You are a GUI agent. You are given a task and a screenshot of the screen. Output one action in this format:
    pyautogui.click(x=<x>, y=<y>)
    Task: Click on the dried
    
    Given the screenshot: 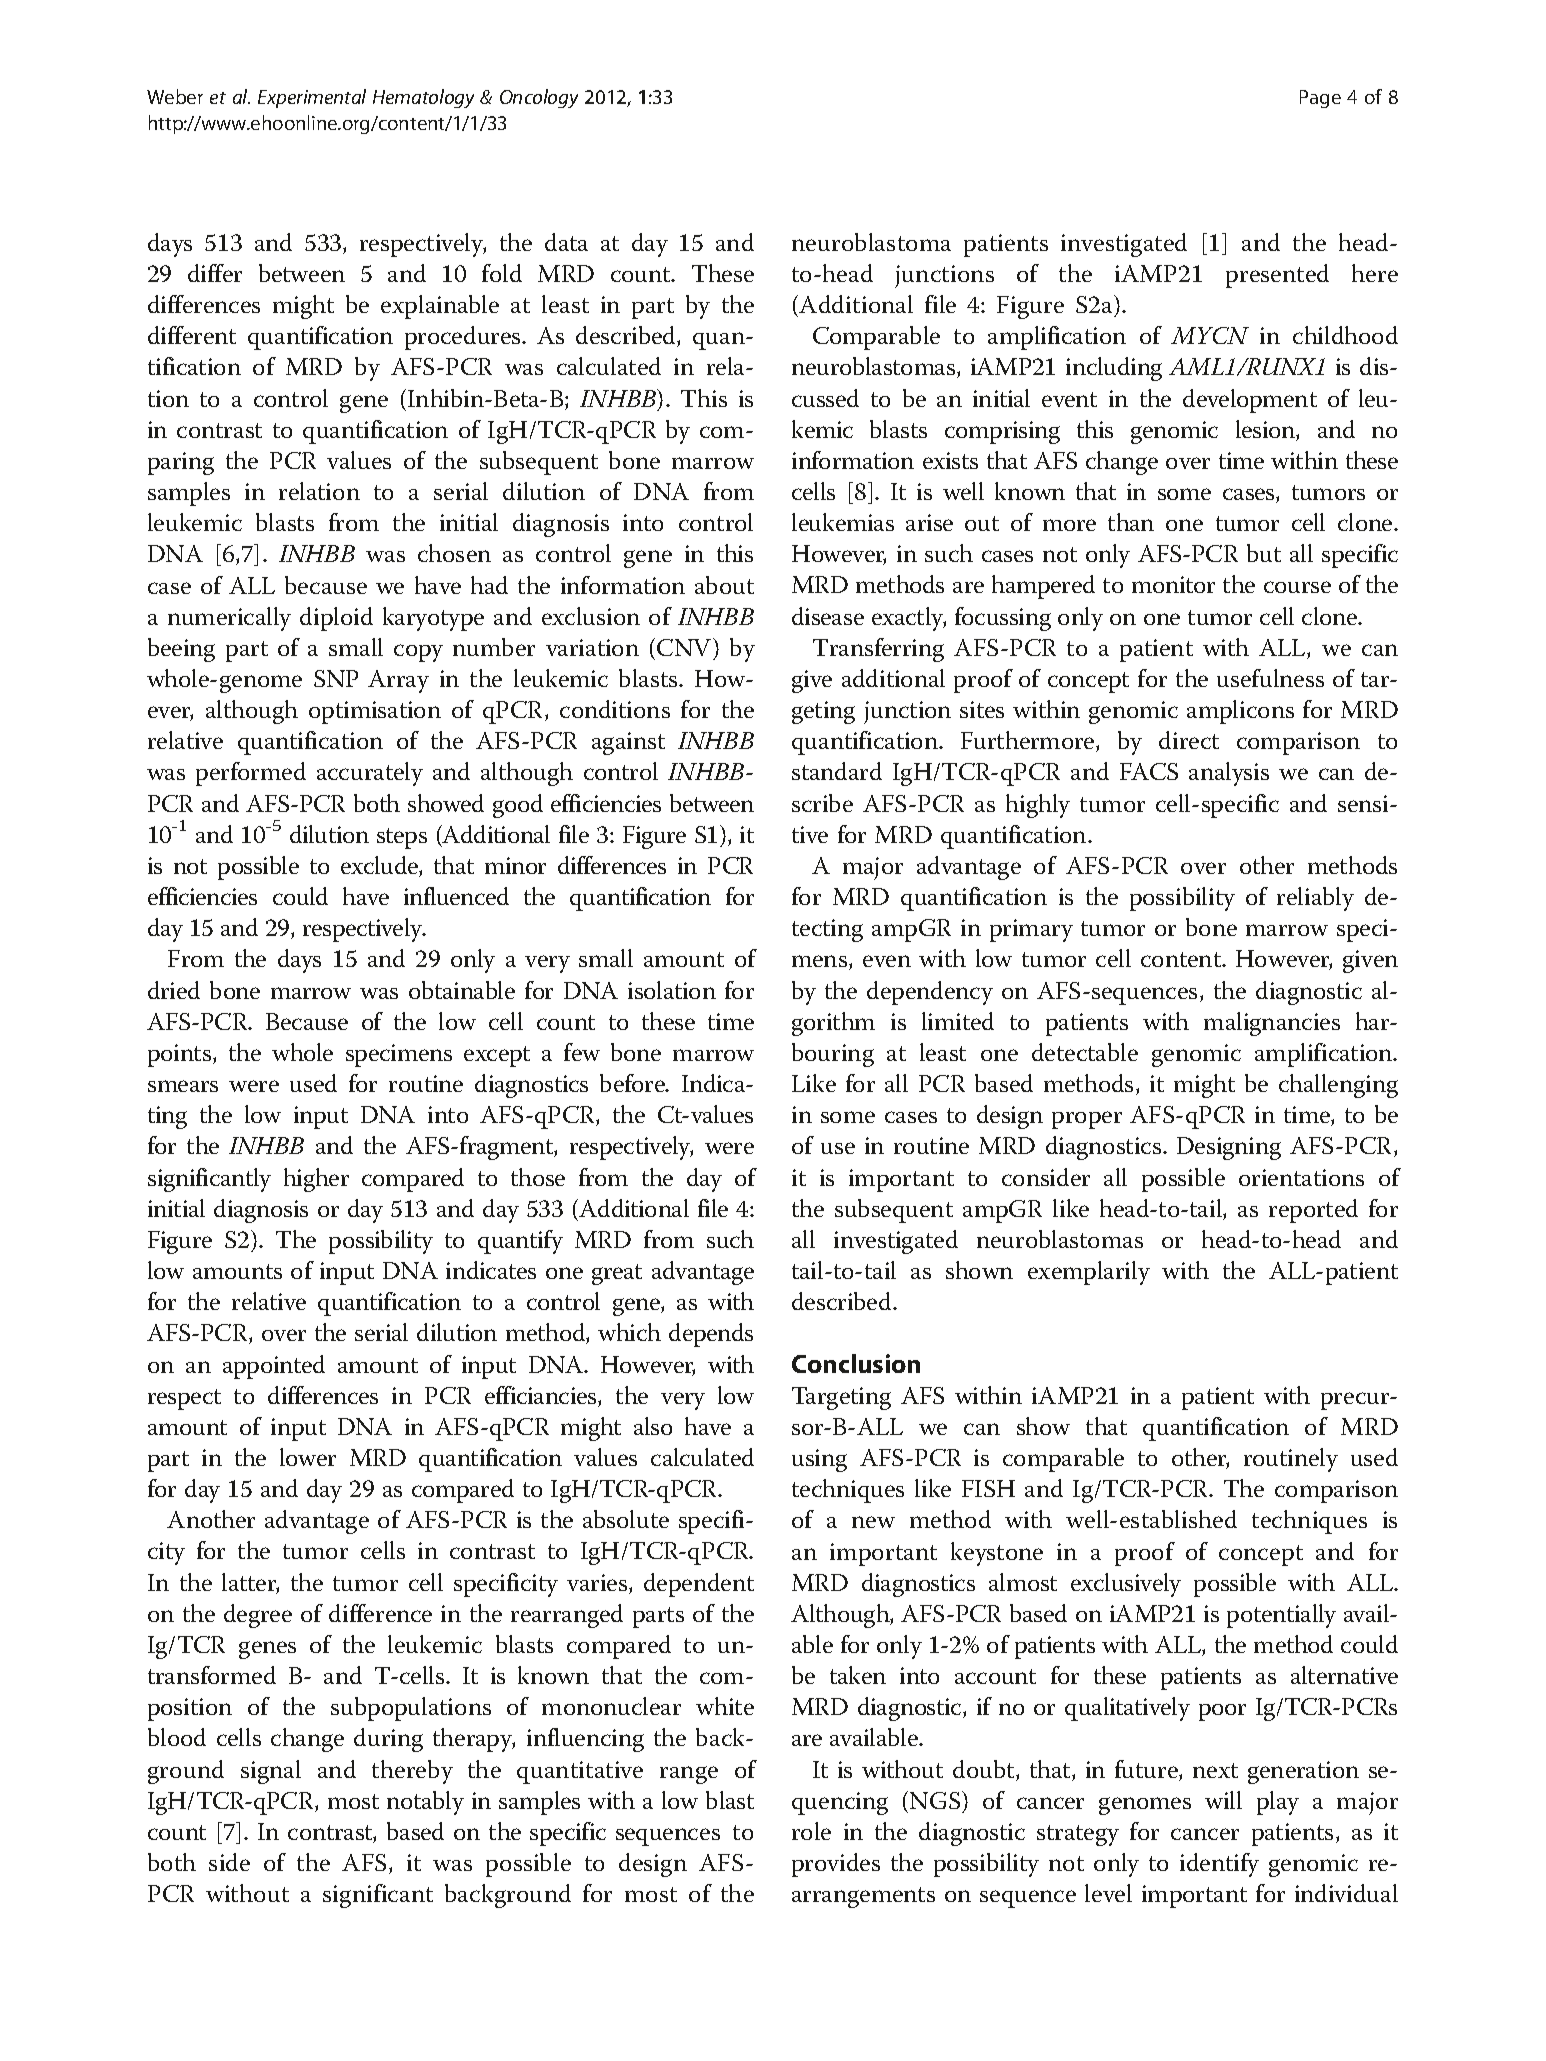 What is the action you would take?
    pyautogui.click(x=174, y=990)
